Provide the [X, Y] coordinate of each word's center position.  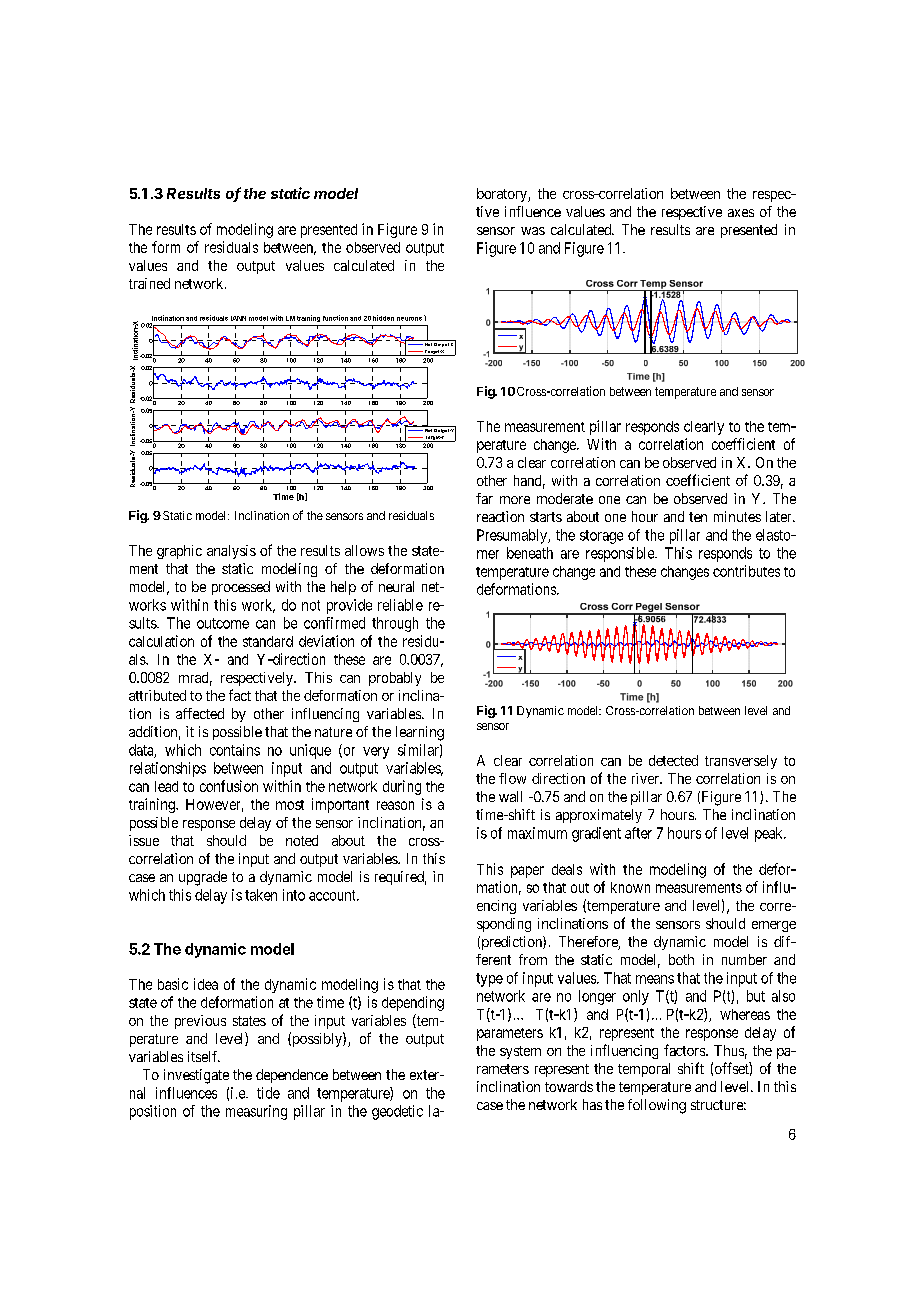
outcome [223, 623]
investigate [196, 1076]
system [520, 1052]
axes [741, 213]
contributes [746, 571]
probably [395, 679]
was [533, 231]
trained [149, 283]
